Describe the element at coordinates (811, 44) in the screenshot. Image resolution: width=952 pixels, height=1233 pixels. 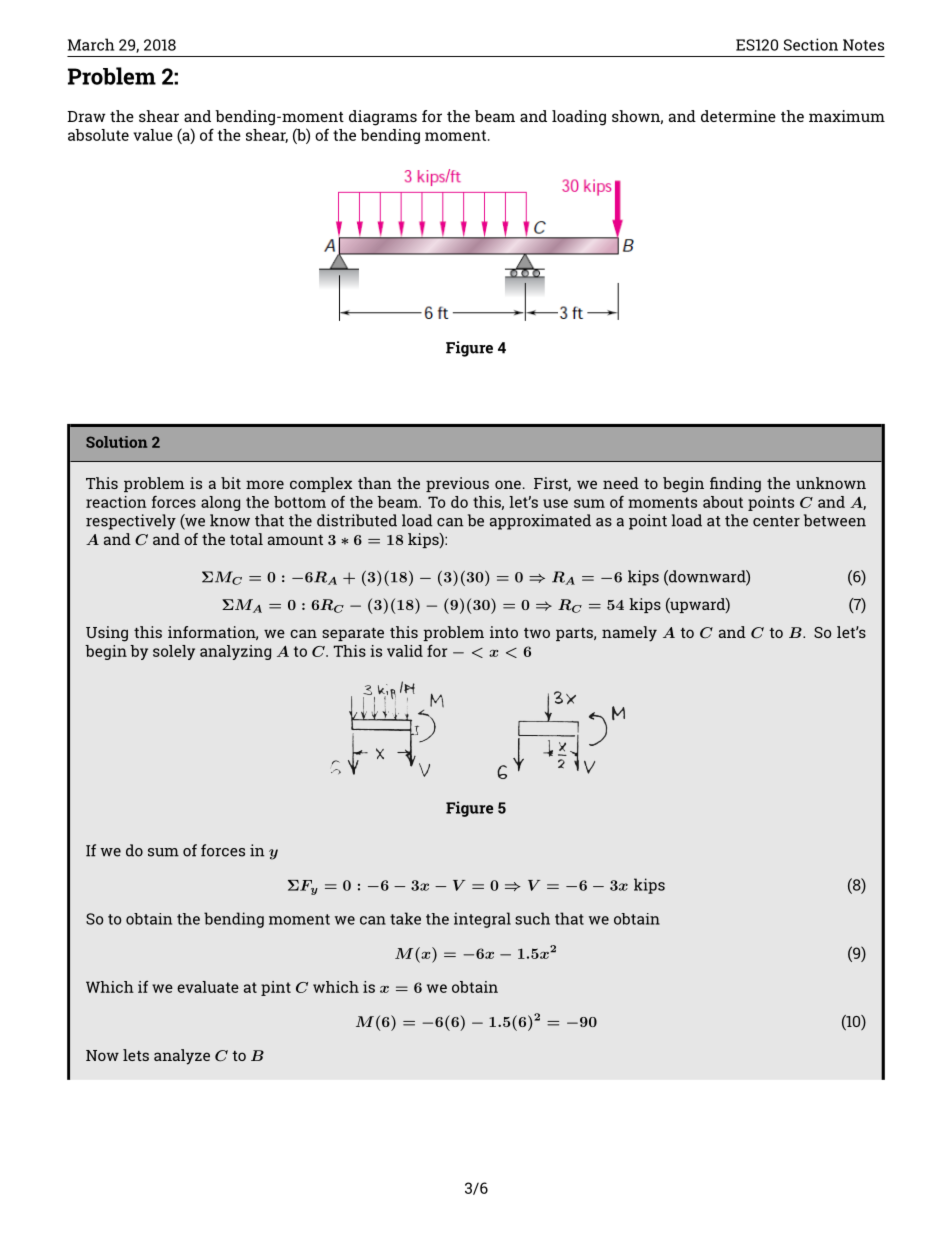
I see `Section` at that location.
